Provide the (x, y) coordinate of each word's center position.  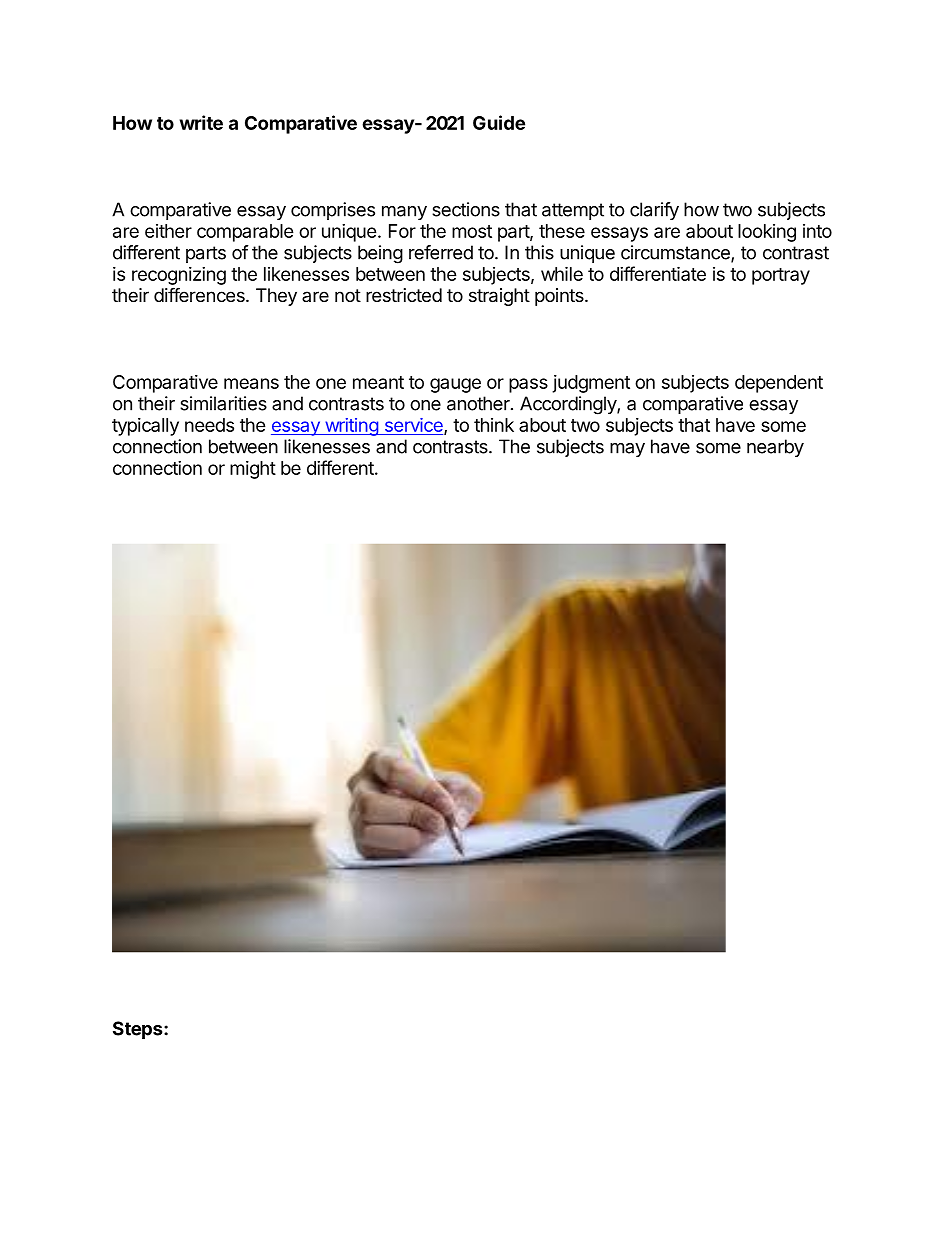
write (201, 122)
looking (767, 233)
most (472, 231)
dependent (779, 384)
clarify (654, 211)
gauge (455, 385)
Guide (499, 122)
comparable (245, 233)
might (253, 470)
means (251, 383)
